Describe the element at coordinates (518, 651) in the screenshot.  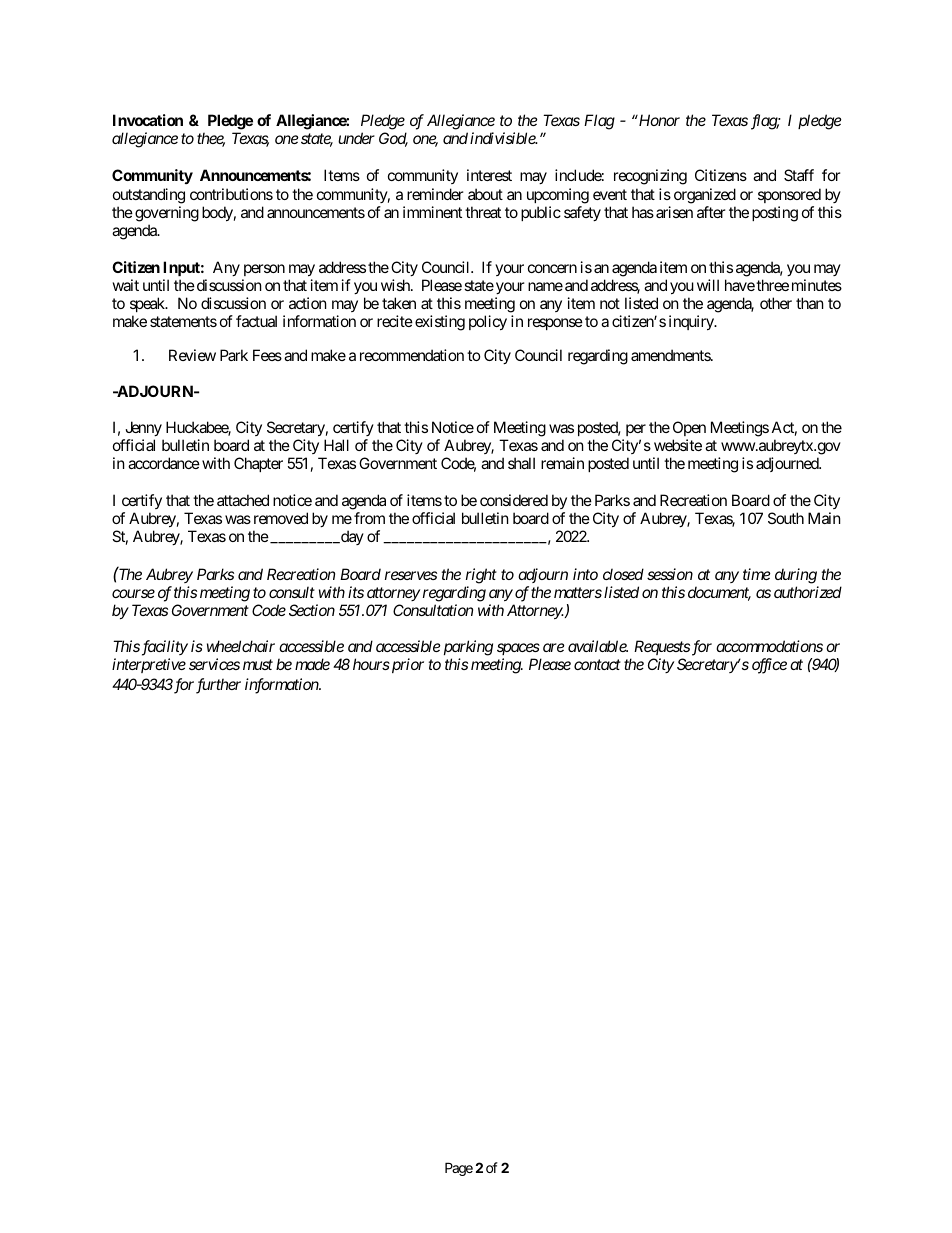
I see `spaces` at that location.
